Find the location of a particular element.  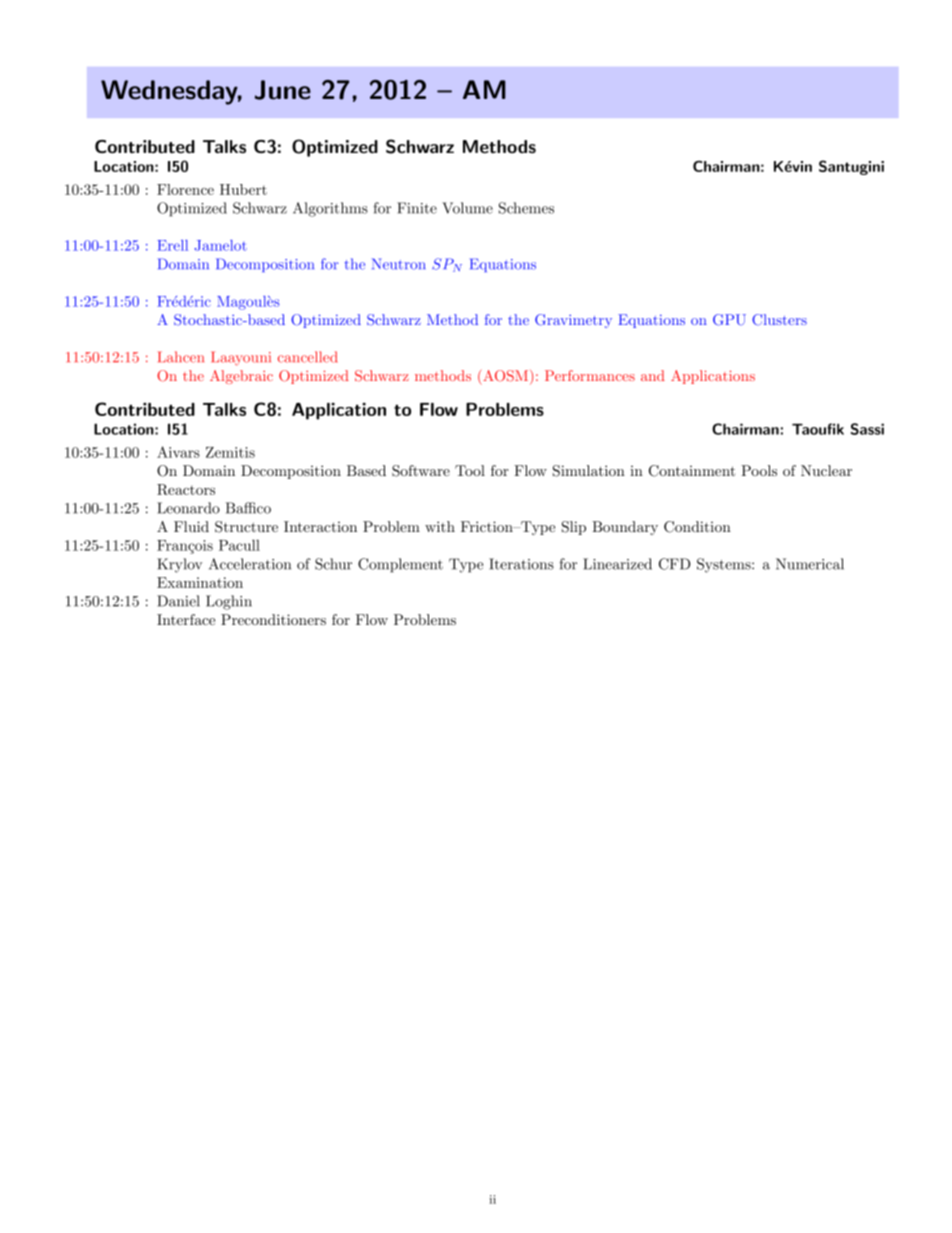

Schemes is located at coordinates (526, 208).
